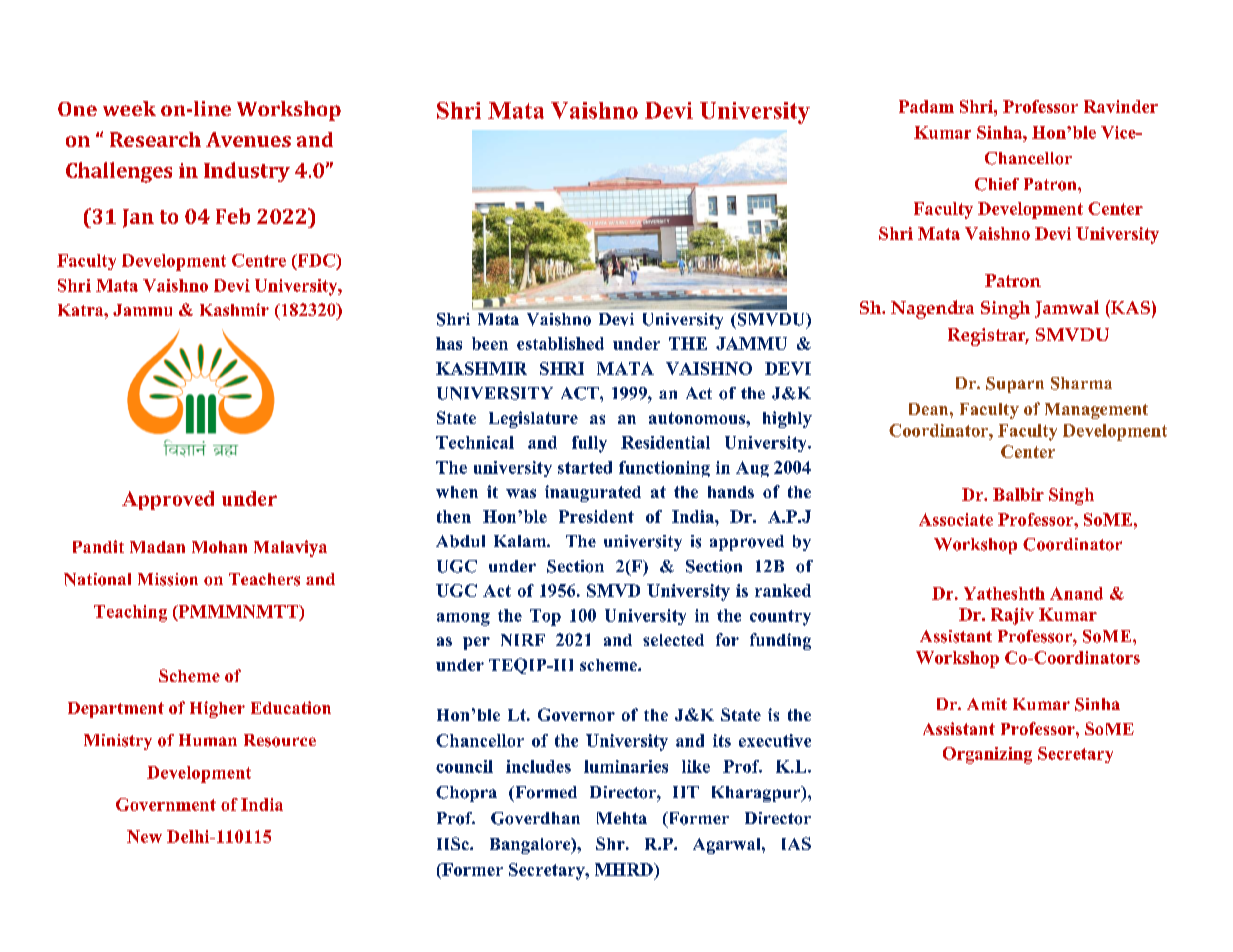 The width and height of the screenshot is (1233, 952). I want to click on inaugurated, so click(593, 493).
